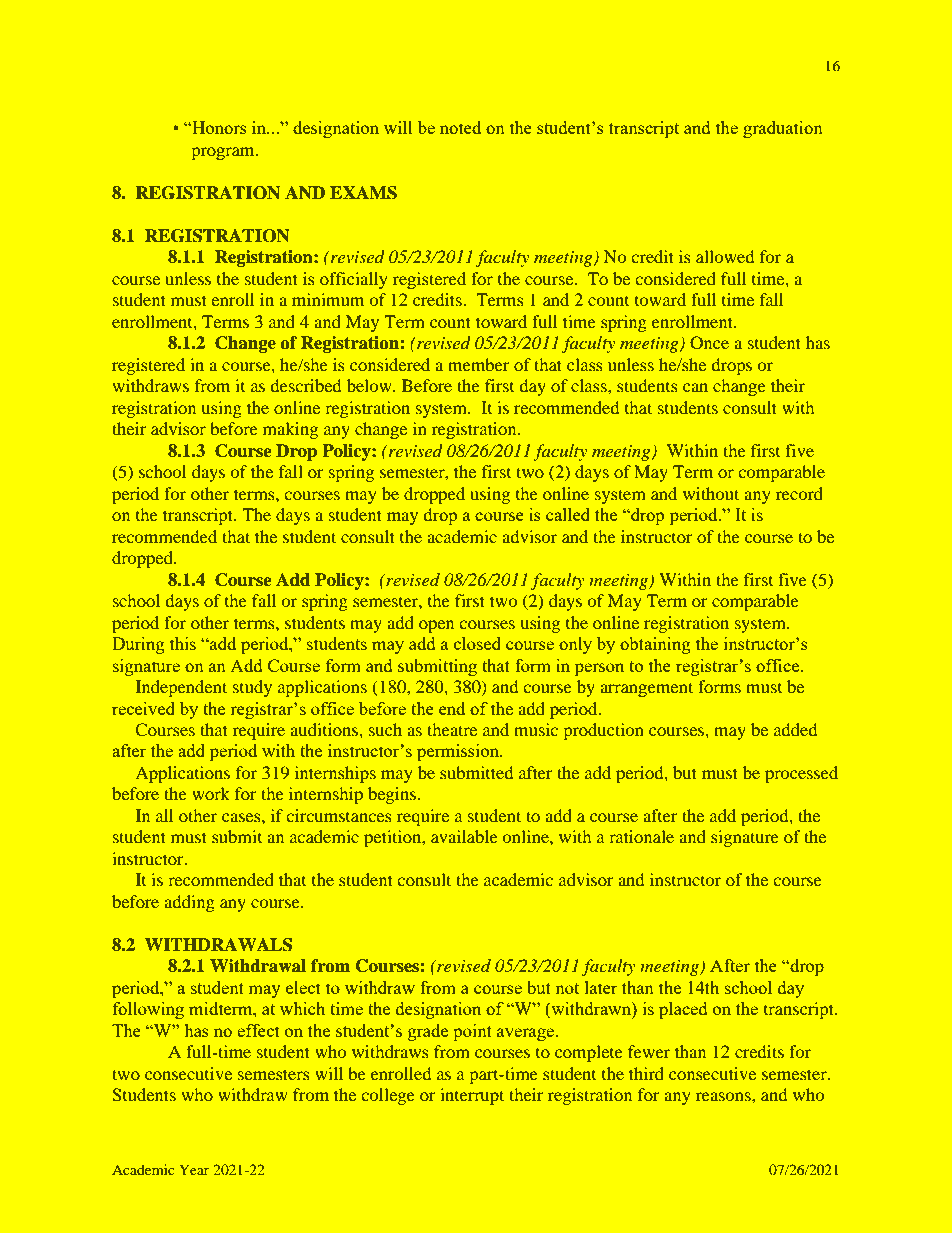  Describe the element at coordinates (194, 1169) in the screenshot. I see `Year` at that location.
